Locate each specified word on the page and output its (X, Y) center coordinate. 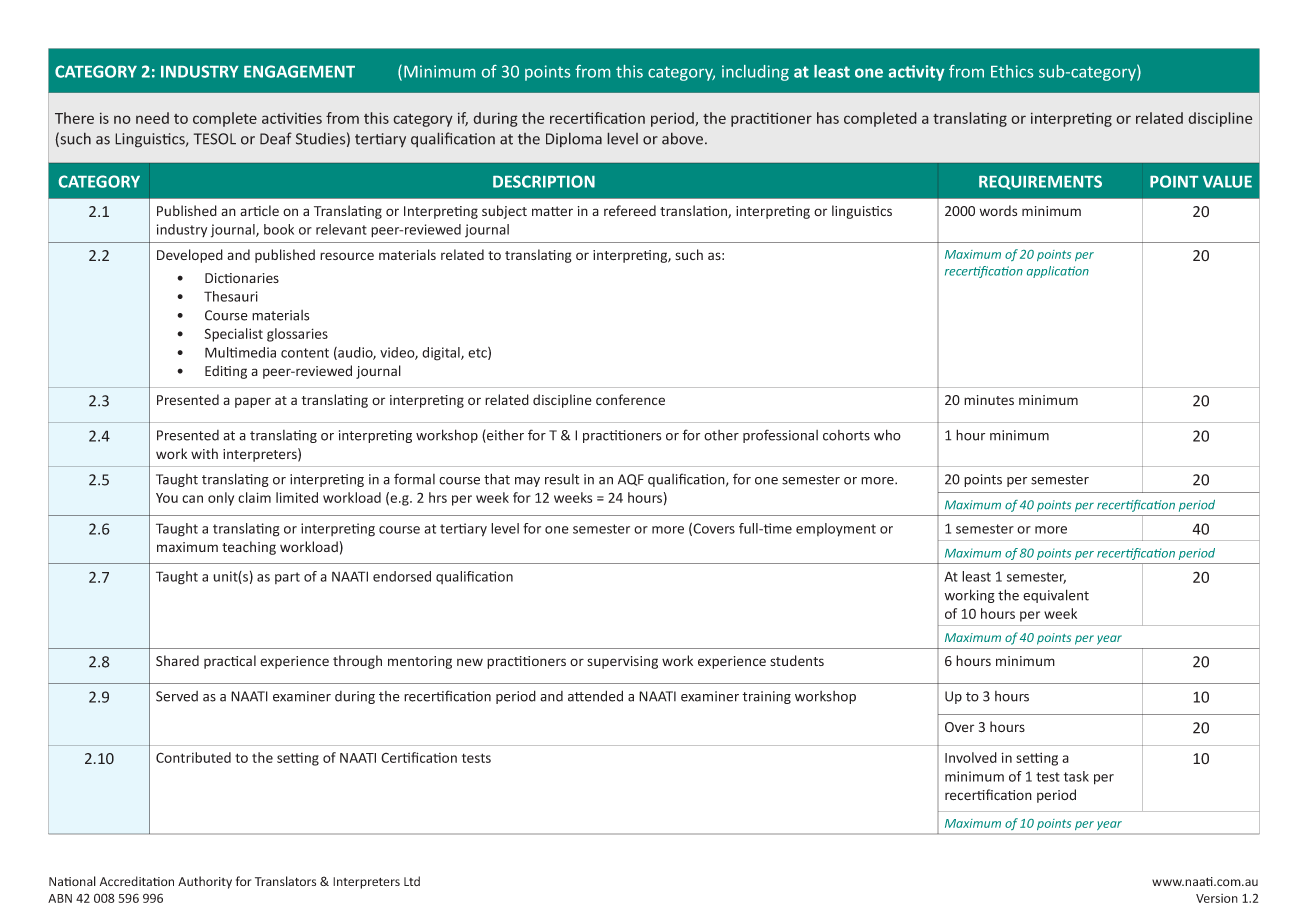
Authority (205, 882)
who (887, 435)
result (562, 479)
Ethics (1012, 71)
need (152, 118)
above (682, 138)
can (192, 499)
